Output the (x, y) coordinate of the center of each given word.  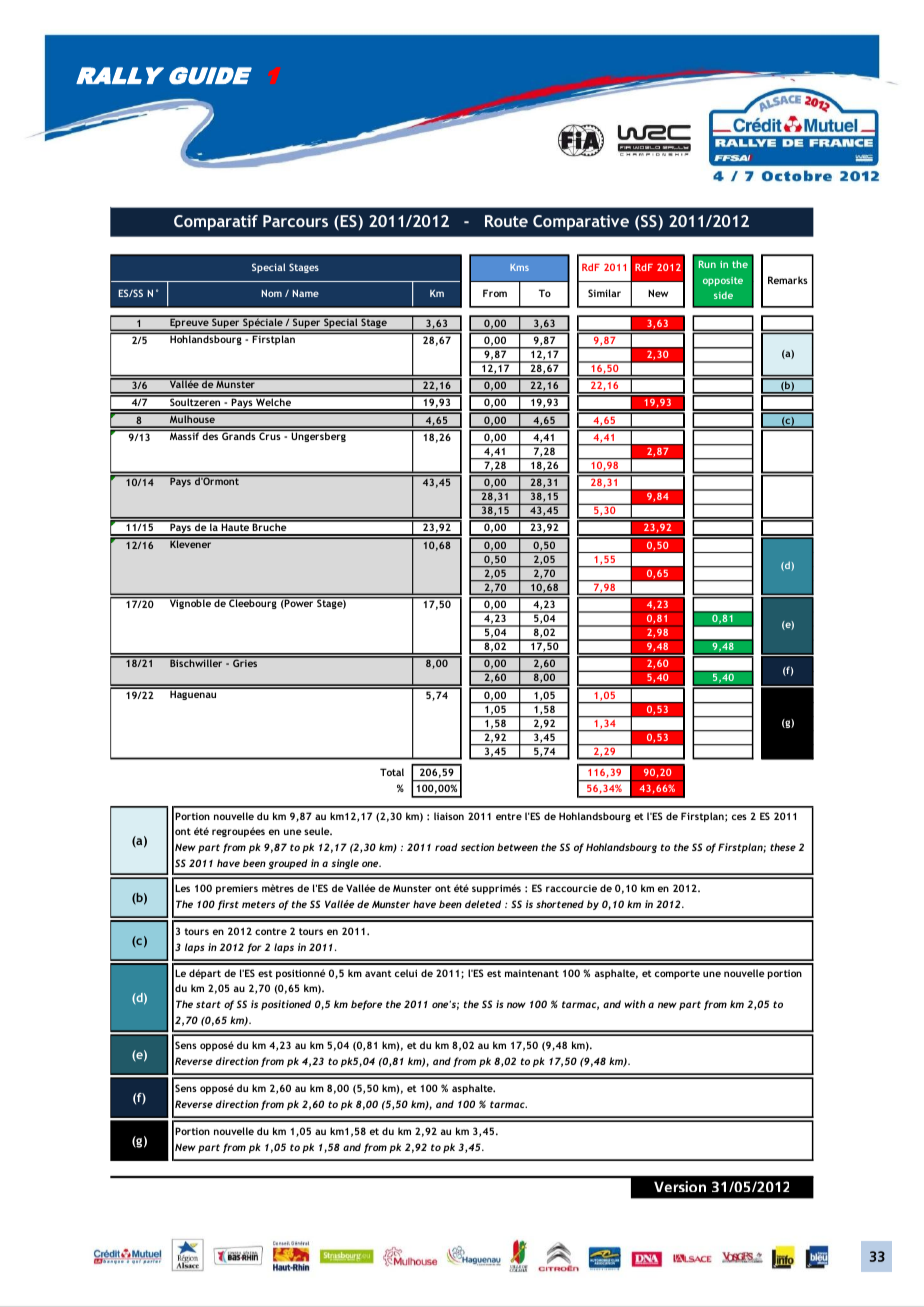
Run (707, 264)
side (723, 295)
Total (392, 772)
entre (509, 816)
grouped (288, 864)
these (783, 847)
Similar (604, 293)
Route (506, 221)
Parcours (295, 221)
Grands (239, 435)
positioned (286, 1005)
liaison (449, 816)
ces (739, 817)
